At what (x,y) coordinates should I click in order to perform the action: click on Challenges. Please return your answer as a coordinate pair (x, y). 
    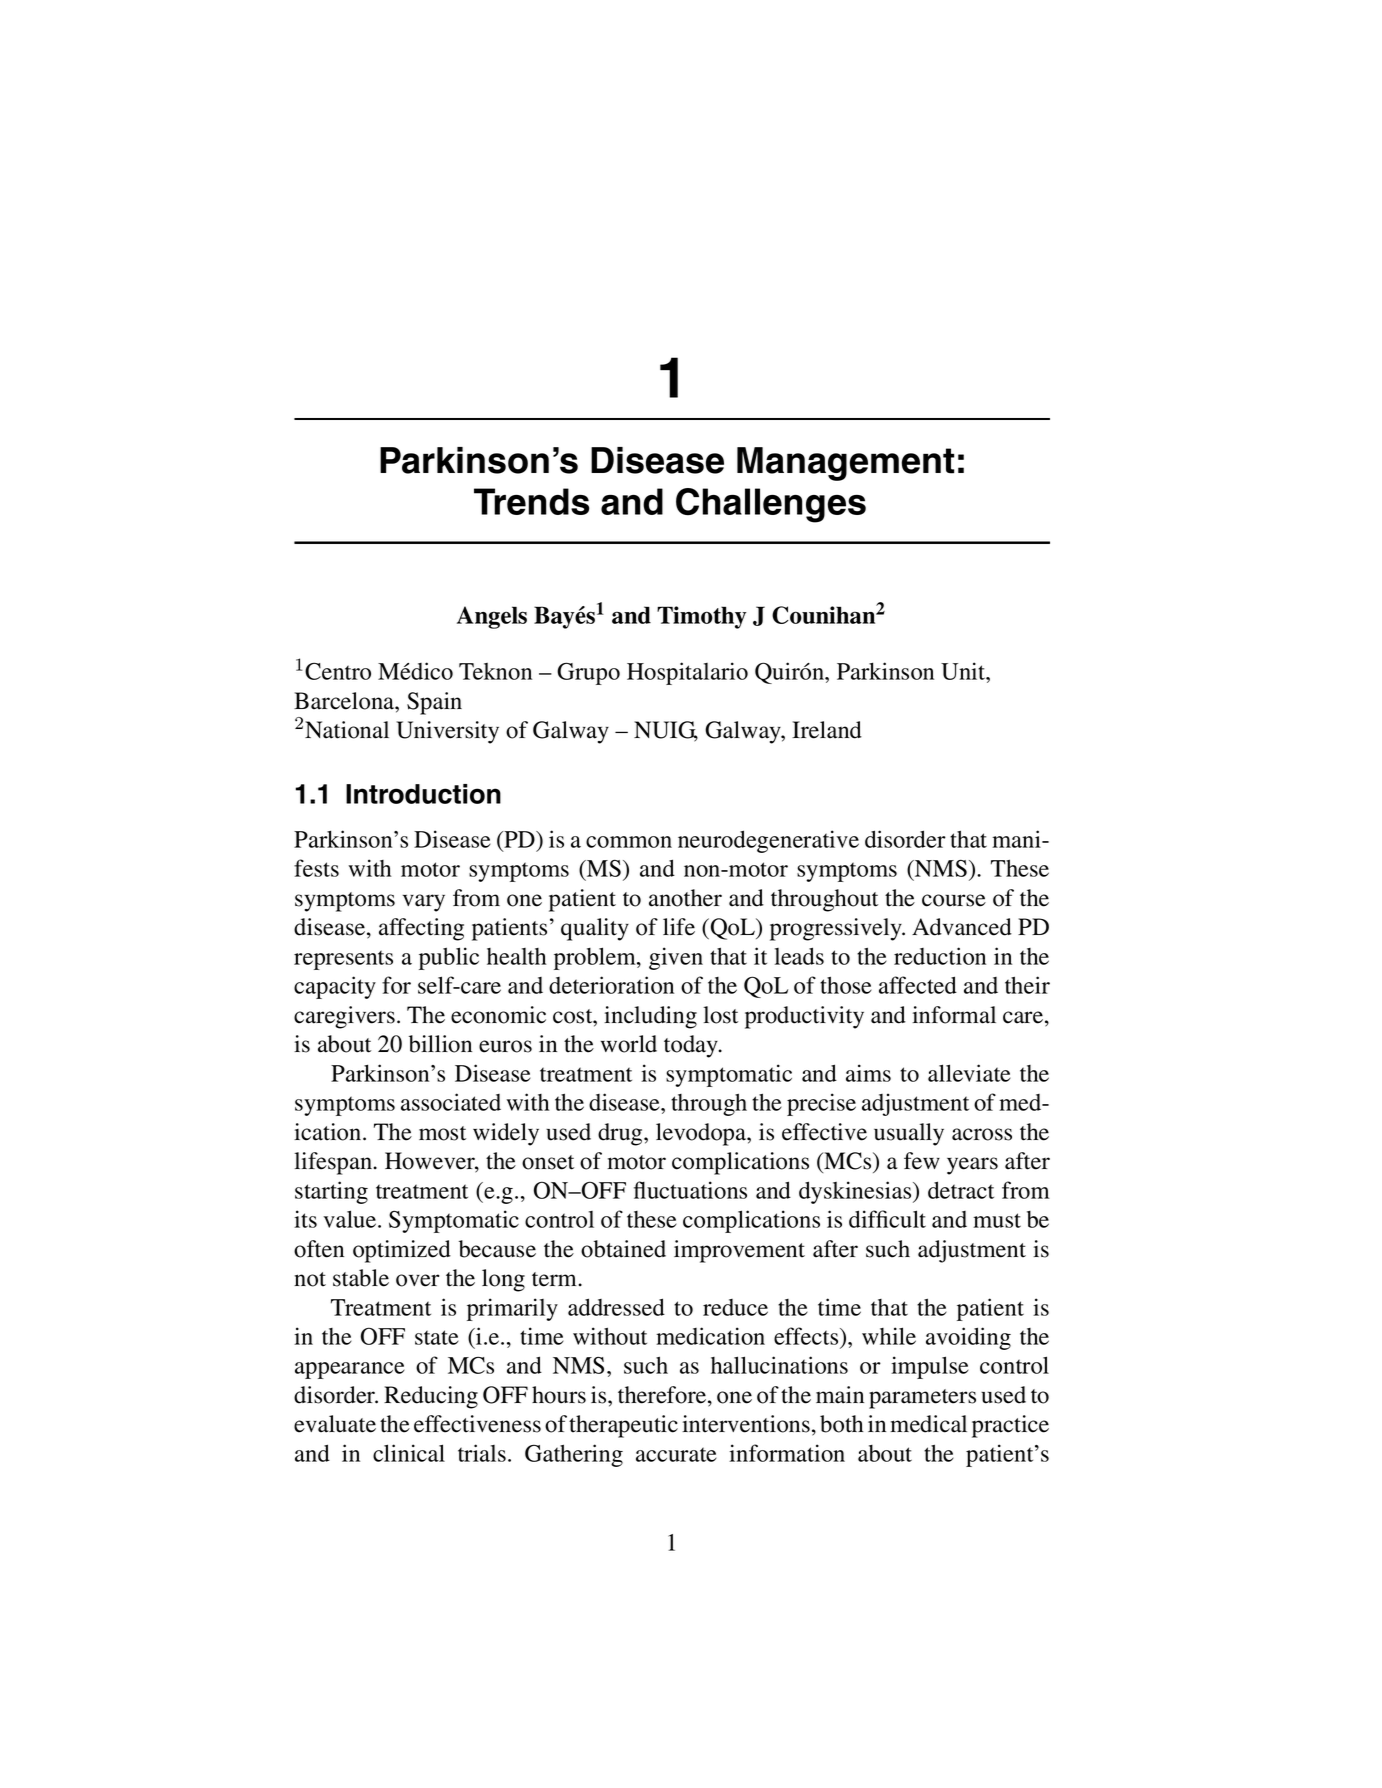
    Looking at the image, I should click on (771, 505).
